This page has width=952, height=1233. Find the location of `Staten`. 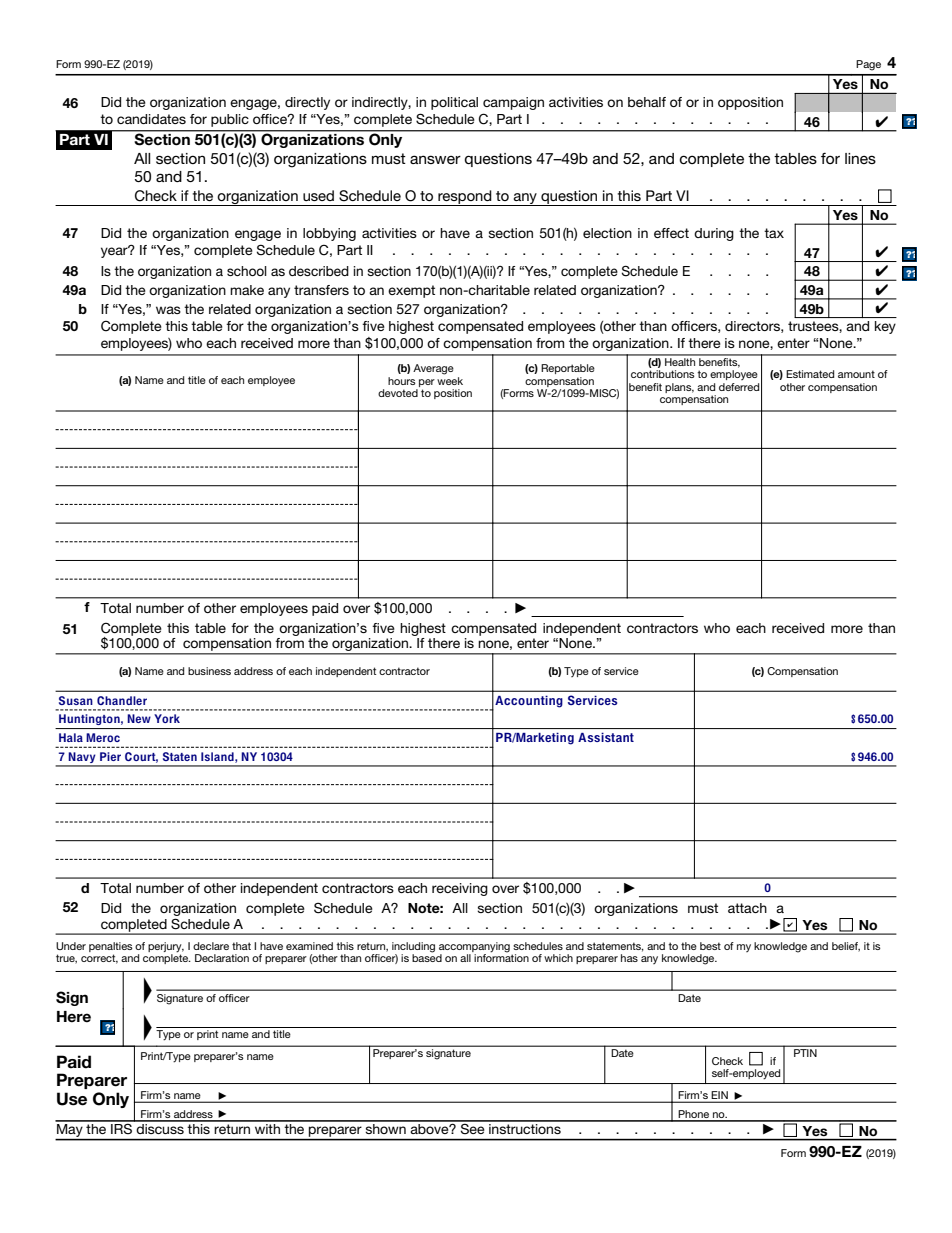

Staten is located at coordinates (180, 756).
